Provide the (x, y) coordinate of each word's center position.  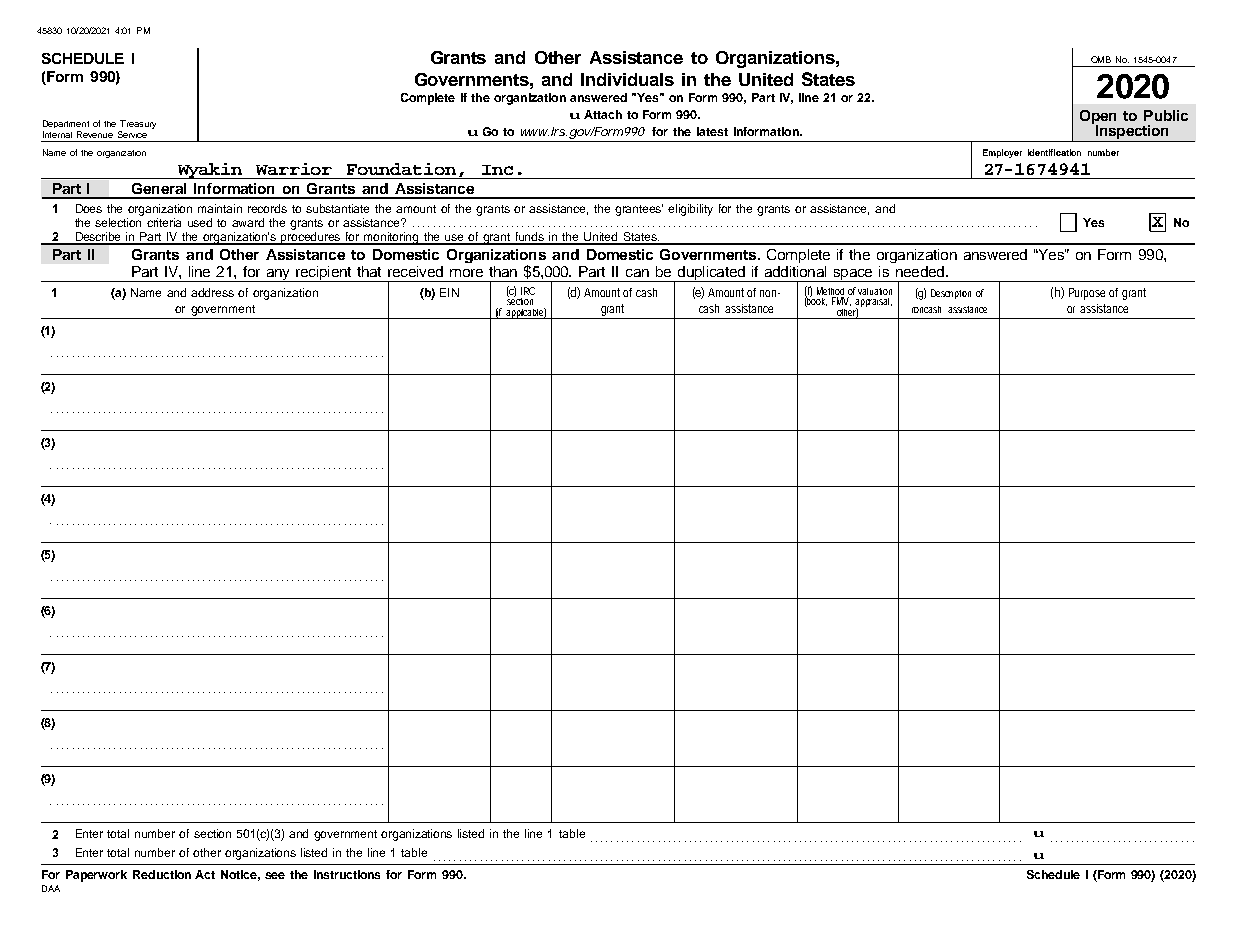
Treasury (137, 126)
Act (205, 874)
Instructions (347, 874)
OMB (1101, 59)
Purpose (1087, 294)
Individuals (627, 79)
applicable (525, 313)
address (212, 292)
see (275, 875)
